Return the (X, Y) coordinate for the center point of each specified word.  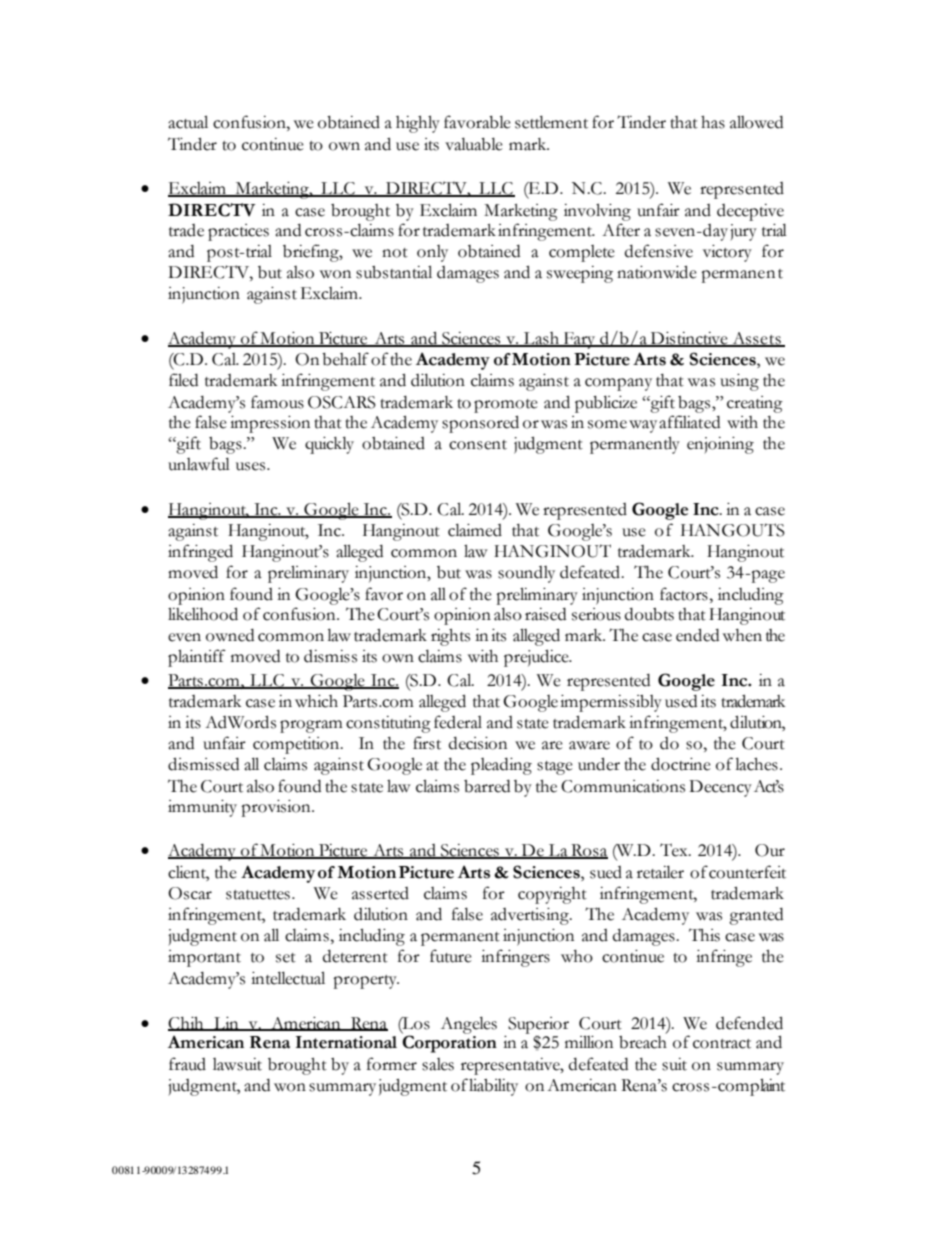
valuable (474, 144)
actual (188, 122)
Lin (226, 1024)
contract (722, 1044)
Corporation (449, 1044)
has (713, 122)
